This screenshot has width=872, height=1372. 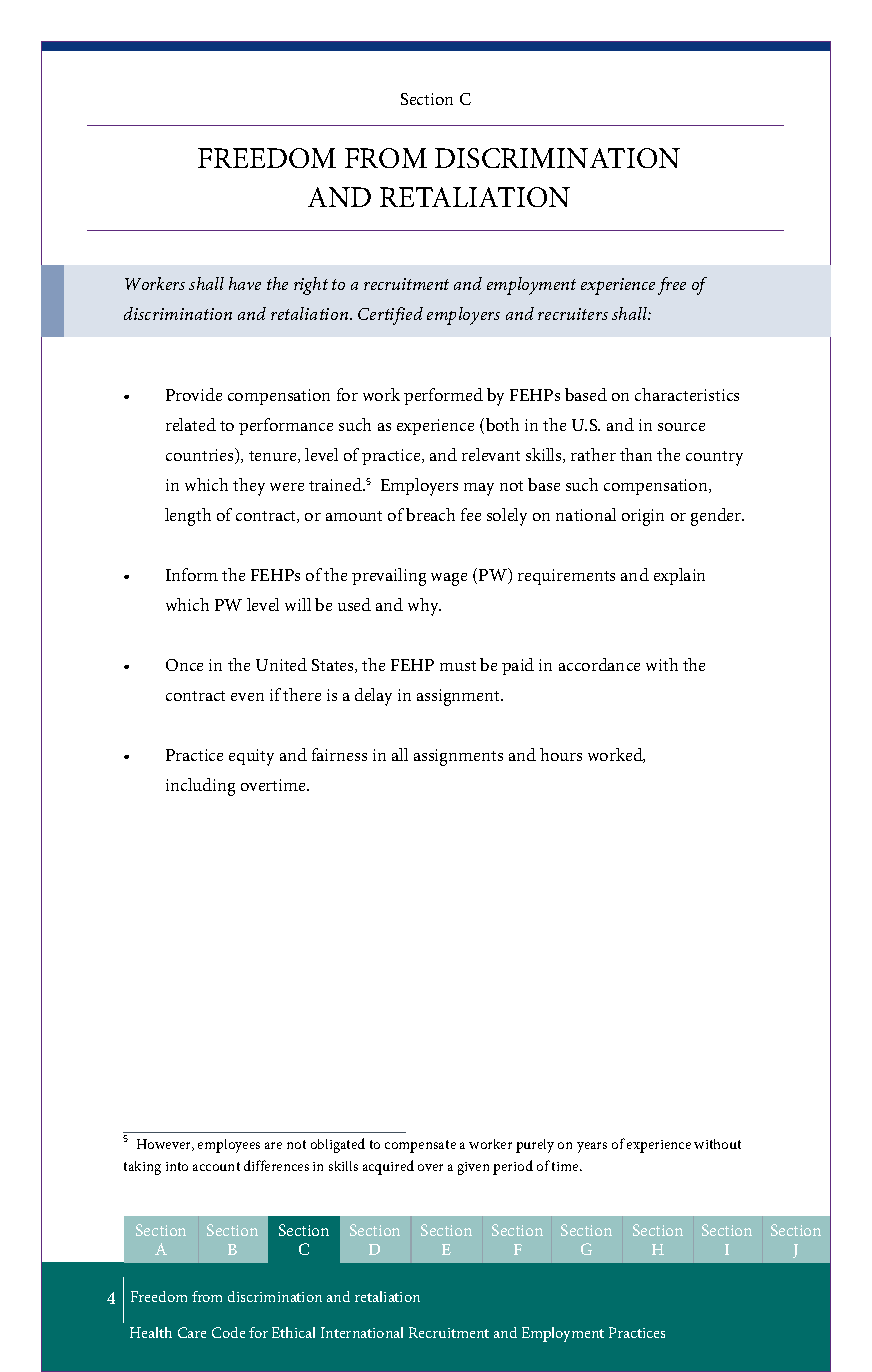 What do you see at coordinates (200, 787) in the screenshot?
I see `including` at bounding box center [200, 787].
